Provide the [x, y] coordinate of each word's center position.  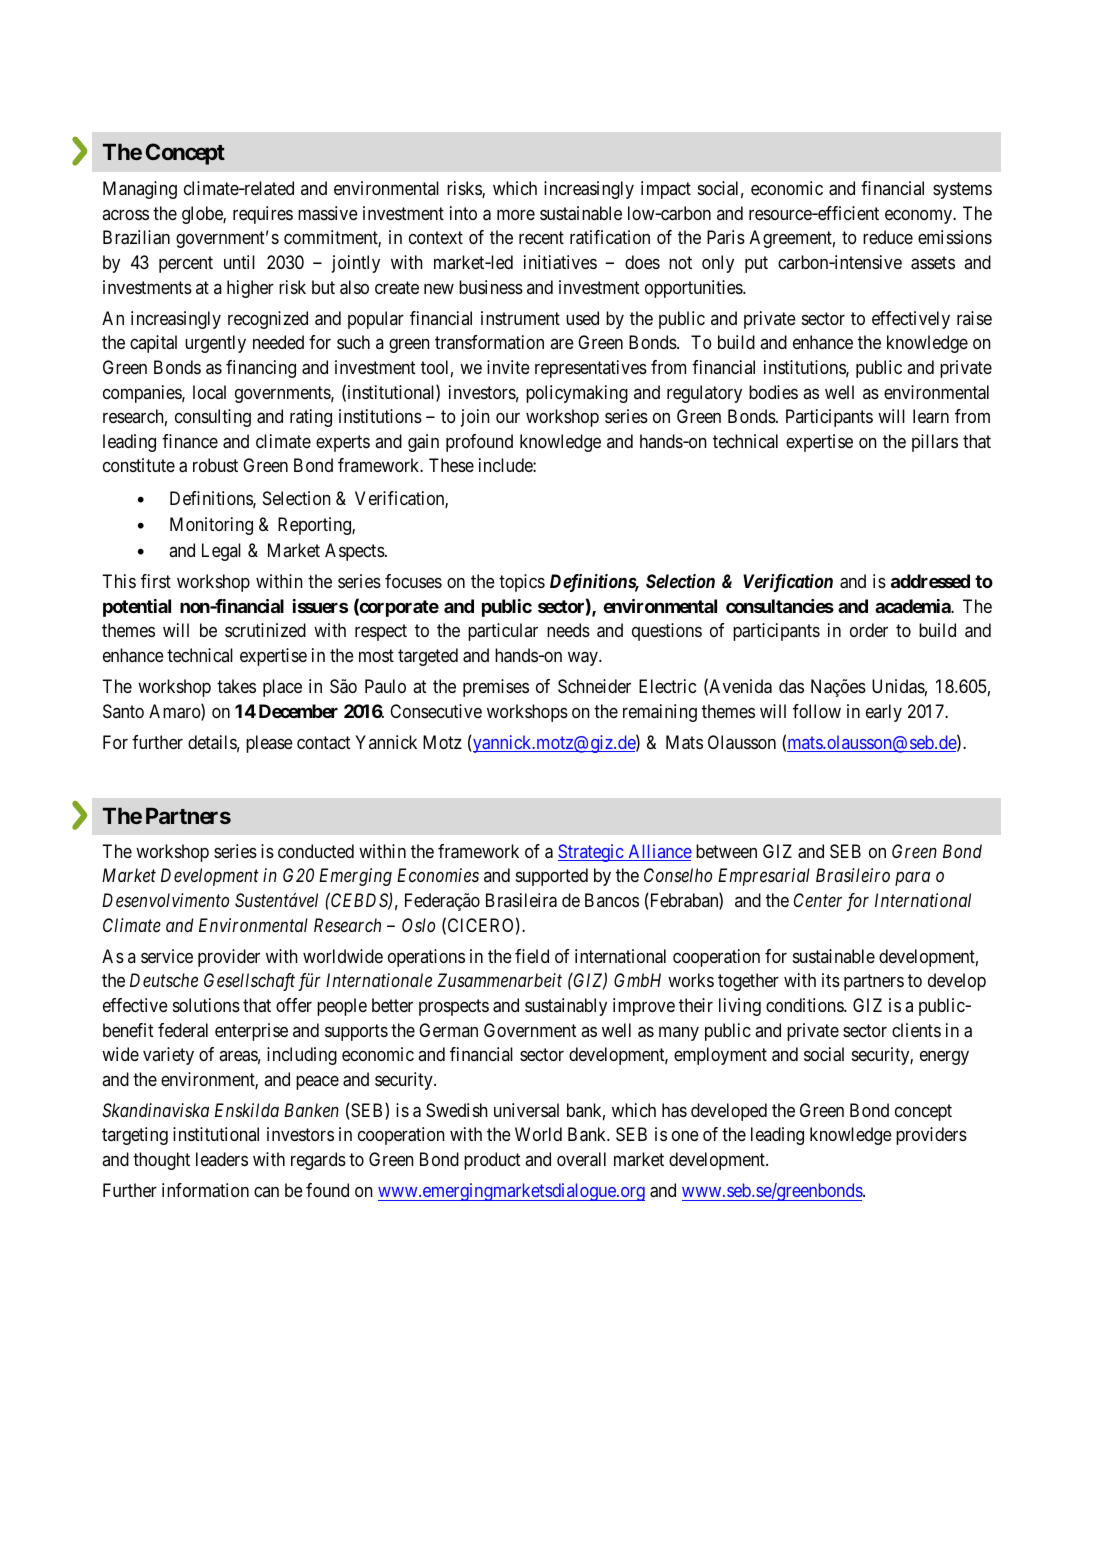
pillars [935, 443]
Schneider [594, 686]
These [451, 465]
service [167, 956]
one [685, 1136]
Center [818, 900]
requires [263, 215]
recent [541, 238]
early [884, 713]
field [532, 956]
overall [581, 1159]
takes [236, 686]
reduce [888, 237]
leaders [222, 1159]
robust [215, 465]
